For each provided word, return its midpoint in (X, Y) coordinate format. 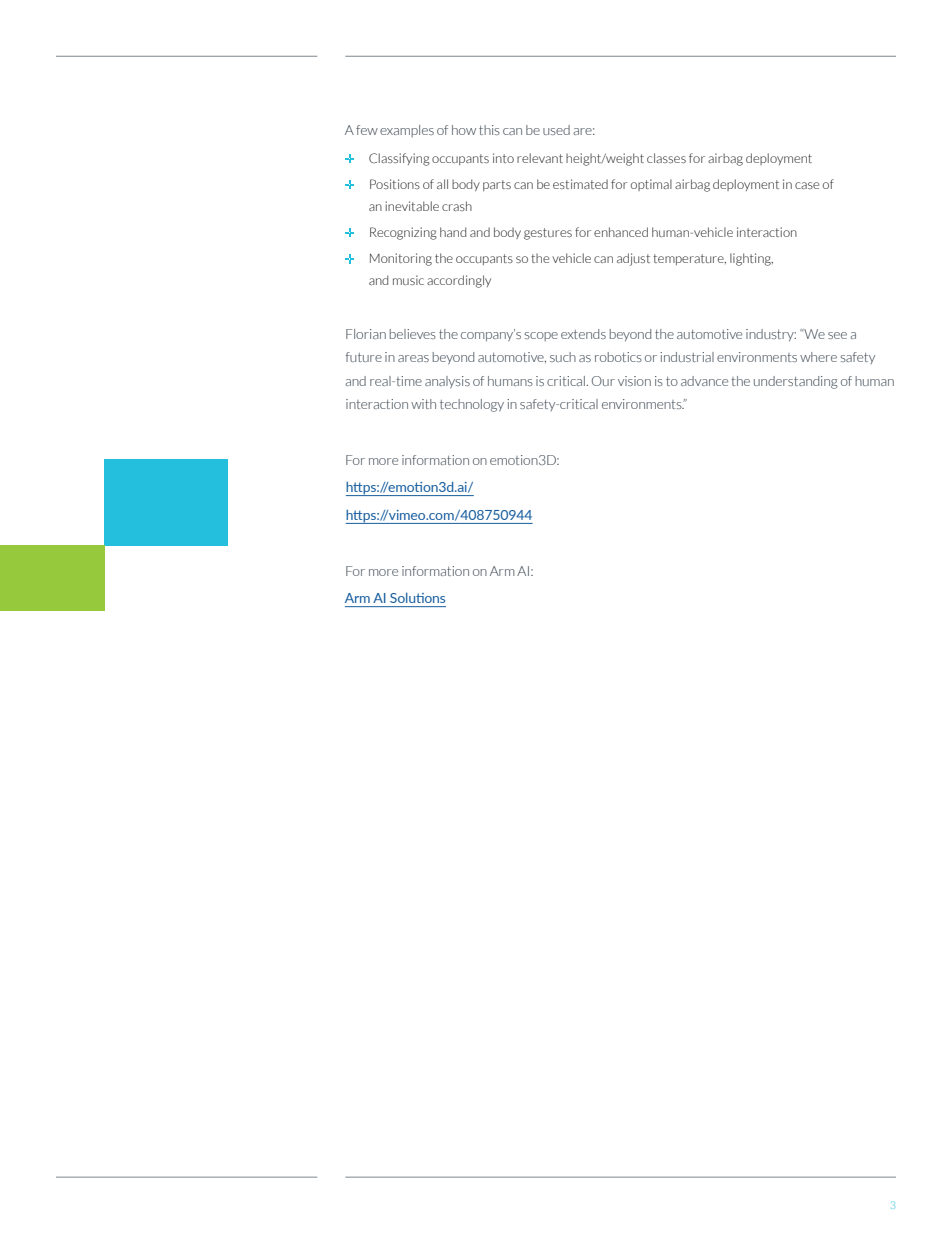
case (807, 185)
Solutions (417, 598)
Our (603, 381)
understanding (796, 382)
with (423, 404)
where (818, 357)
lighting (751, 259)
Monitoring (401, 259)
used (556, 130)
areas (413, 358)
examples (407, 131)
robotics (618, 357)
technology (472, 405)
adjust (633, 259)
